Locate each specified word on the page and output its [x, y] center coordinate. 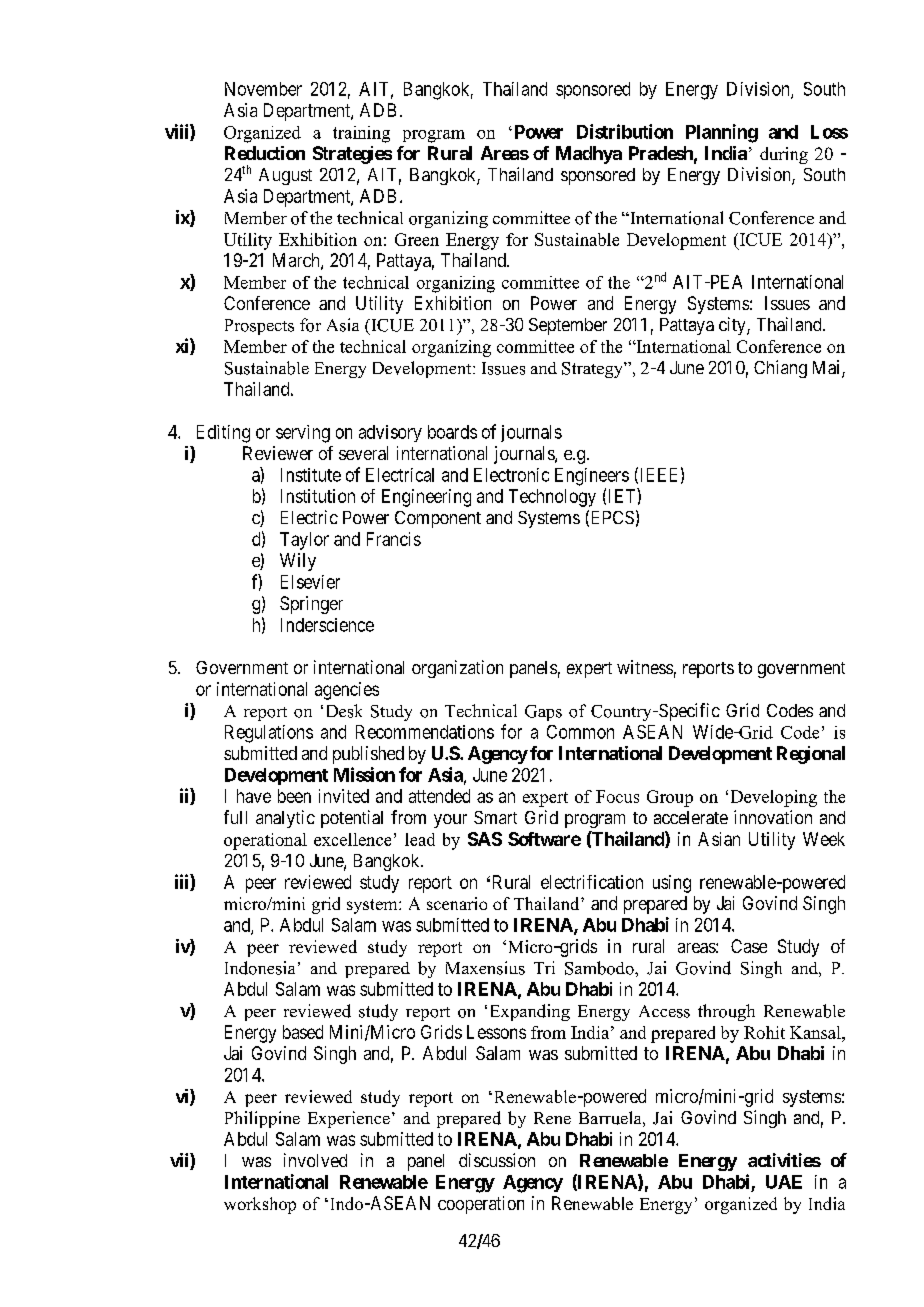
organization [457, 669]
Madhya [589, 155]
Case [749, 946]
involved [315, 1160]
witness [645, 667]
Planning [722, 133]
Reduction [265, 153]
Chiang [780, 369]
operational [265, 841]
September [568, 326]
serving [303, 434]
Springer [311, 605]
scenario [457, 903]
